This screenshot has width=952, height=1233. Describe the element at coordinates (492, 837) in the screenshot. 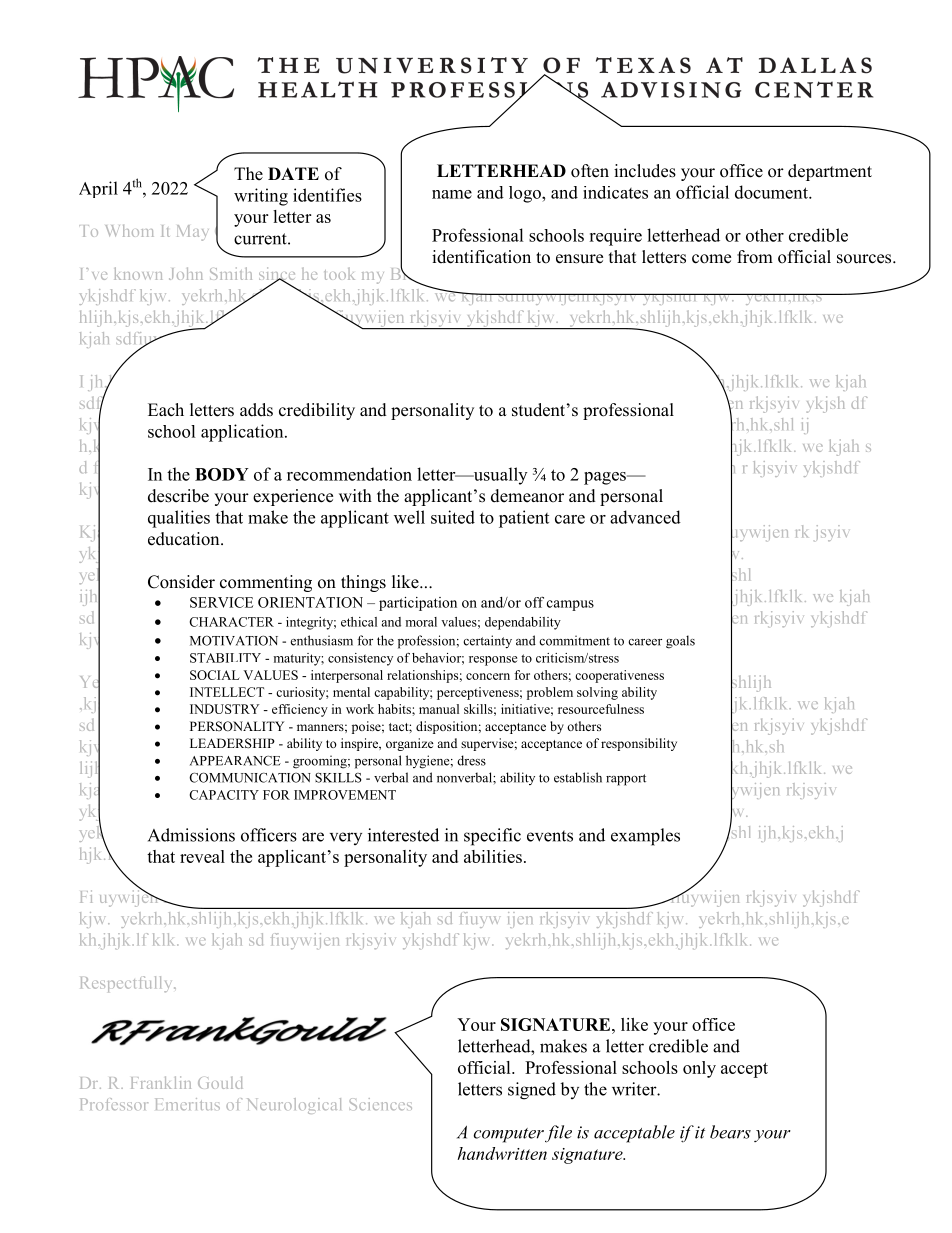

I see `specific` at that location.
